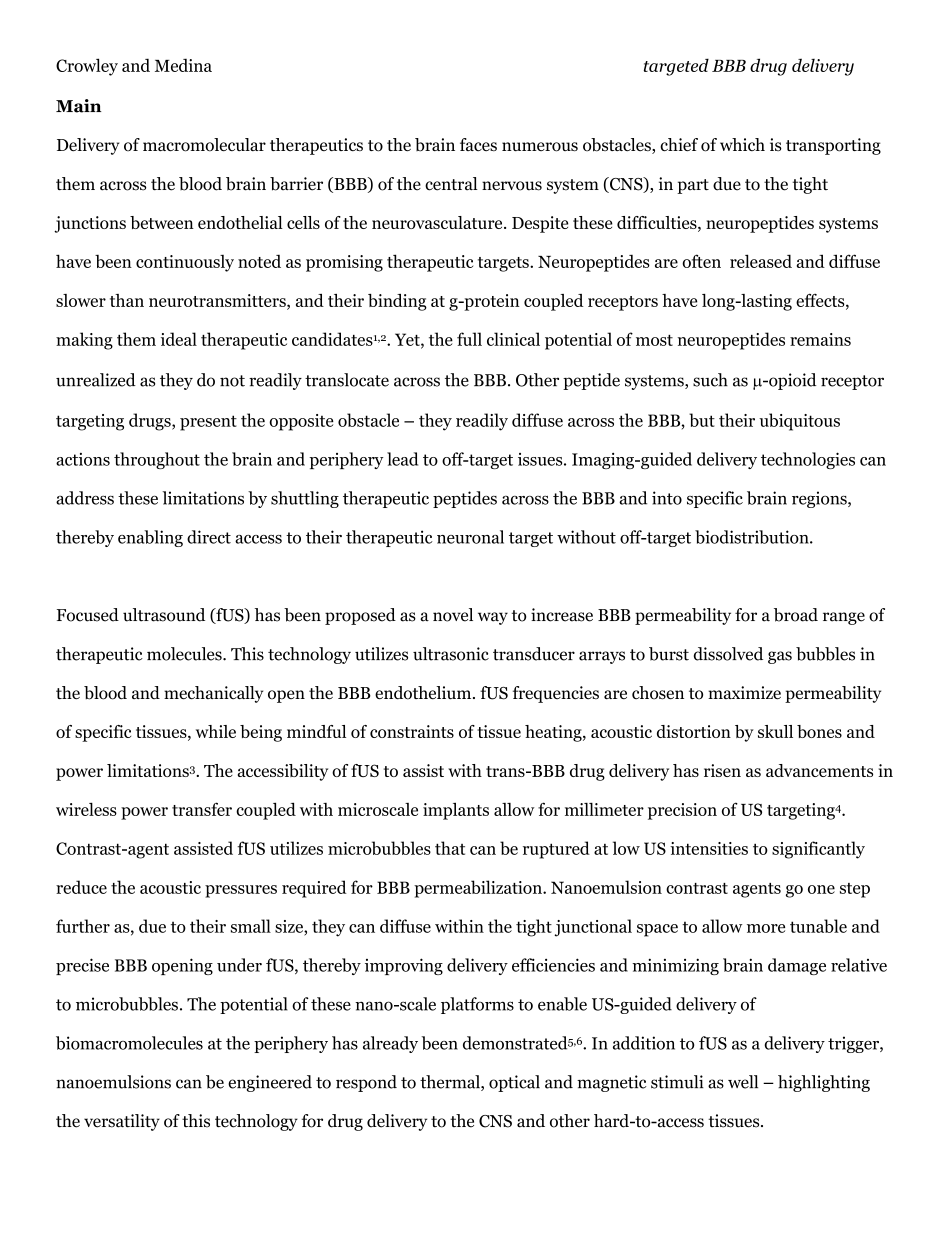 This screenshot has width=952, height=1233. I want to click on faces, so click(478, 144).
